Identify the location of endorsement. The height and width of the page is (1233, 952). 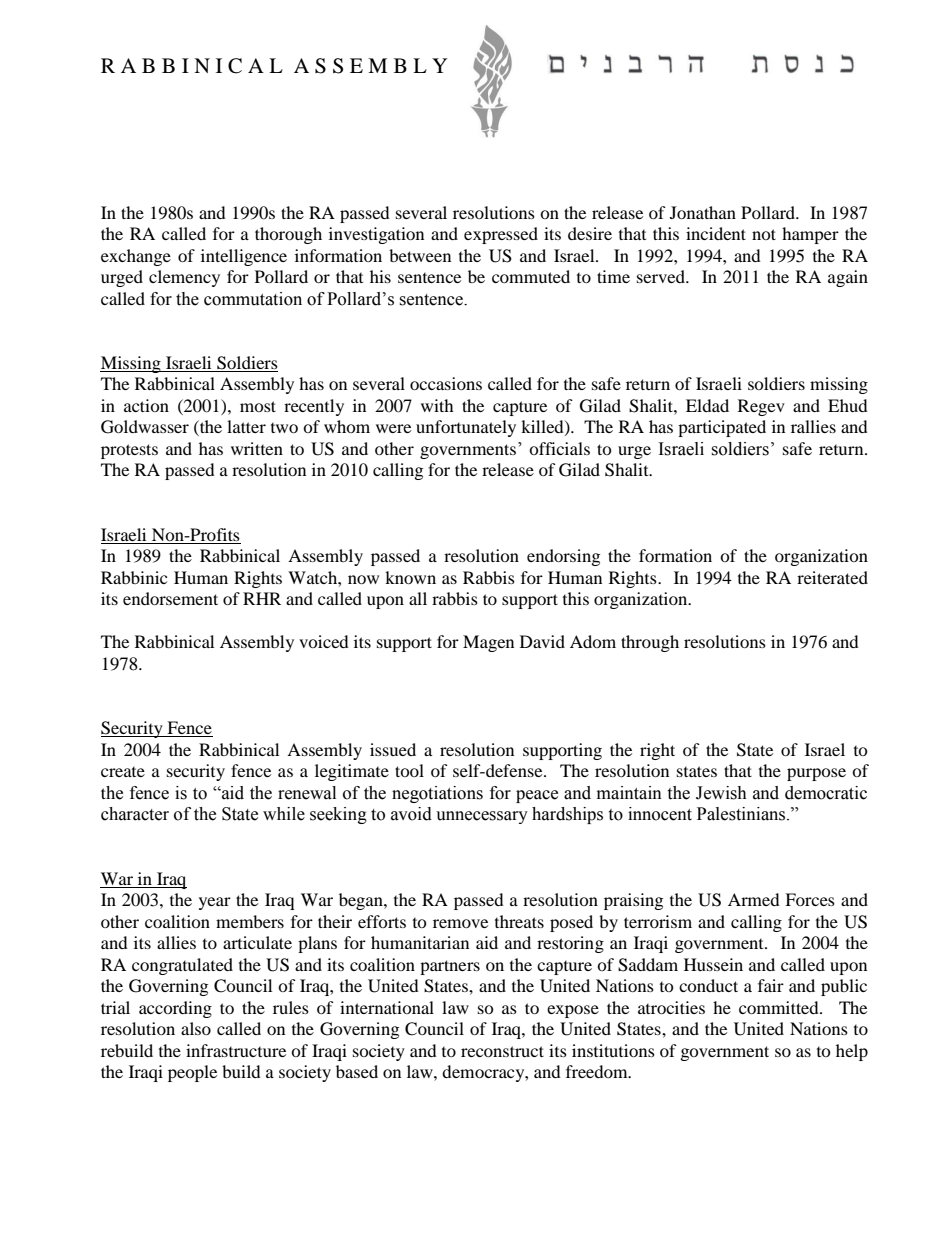
(170, 598).
